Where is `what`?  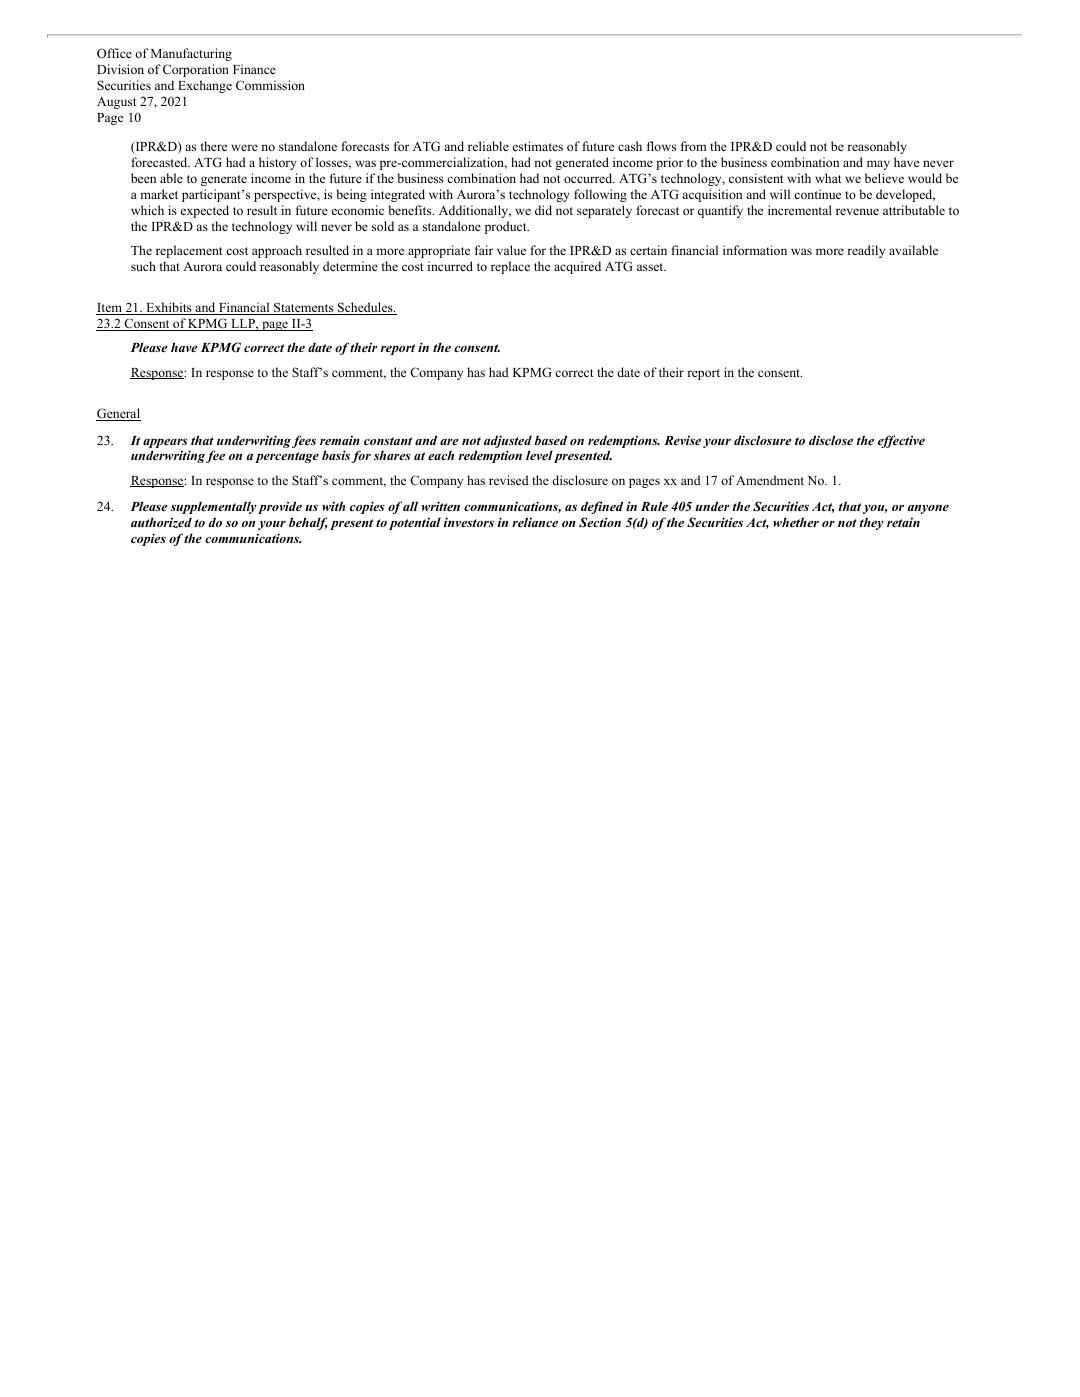
what is located at coordinates (828, 178).
